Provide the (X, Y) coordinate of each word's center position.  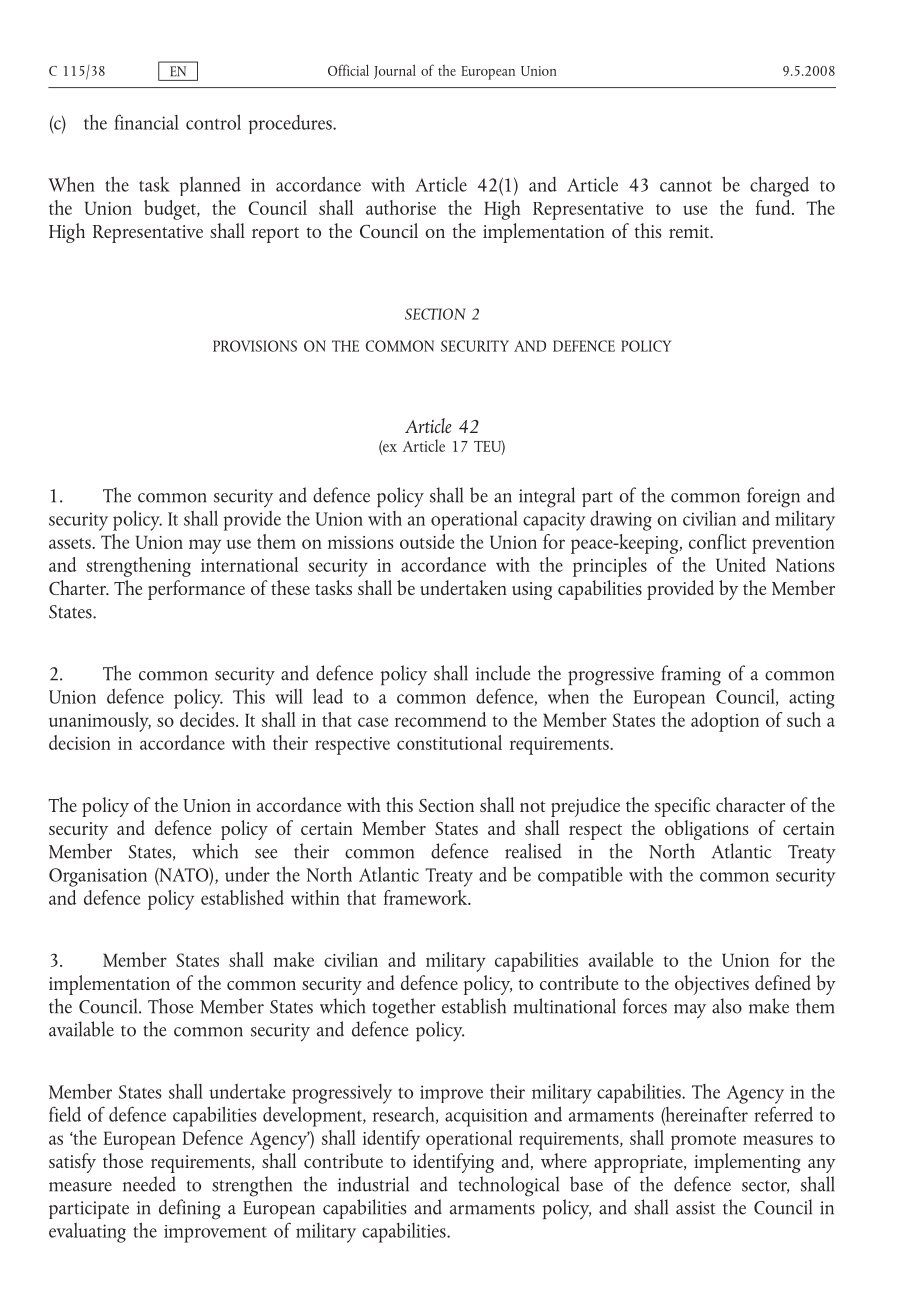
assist (695, 1208)
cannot (686, 186)
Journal (395, 71)
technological (508, 1186)
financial (146, 122)
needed (149, 1184)
